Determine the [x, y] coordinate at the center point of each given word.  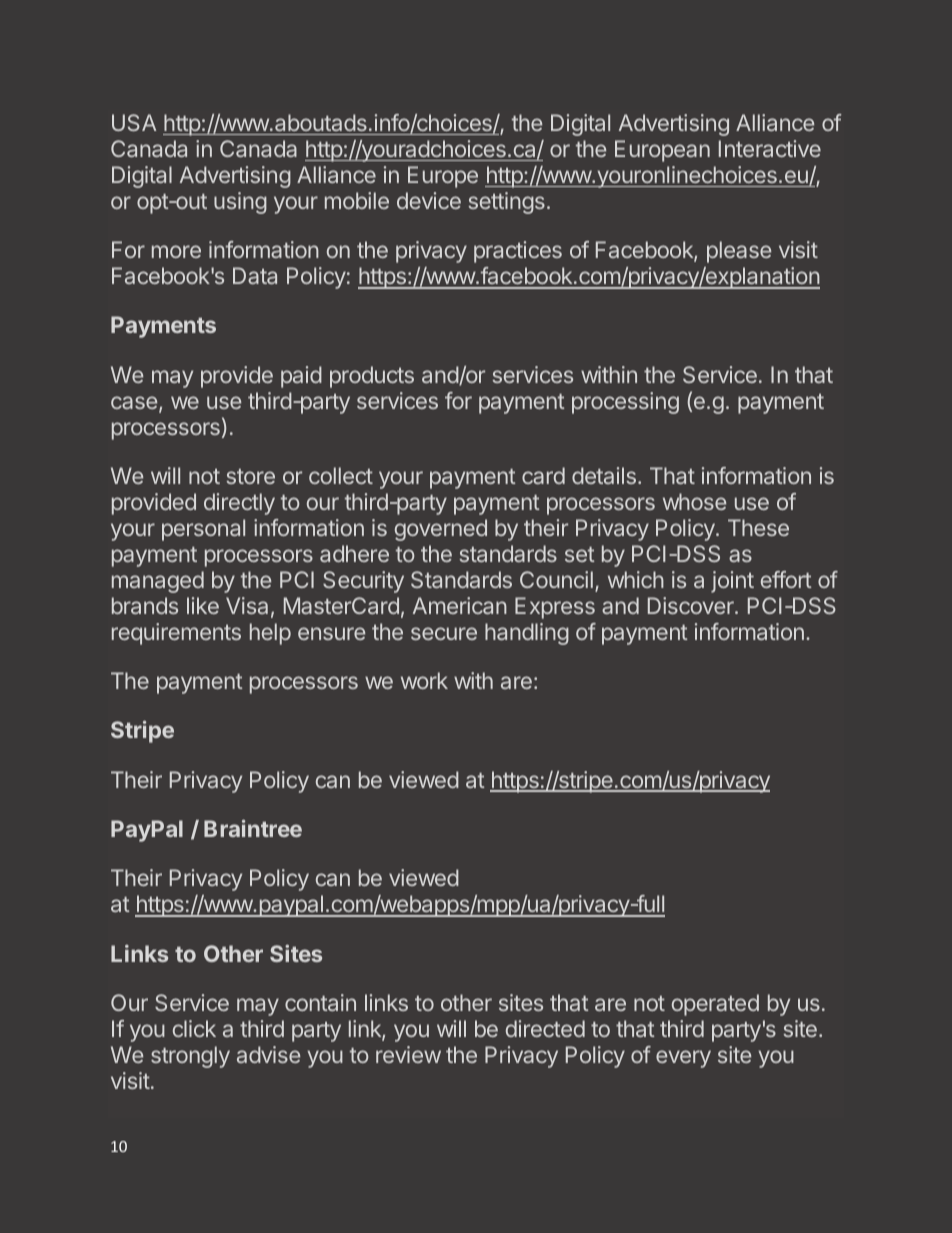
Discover [692, 605]
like [203, 605]
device [429, 200]
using [240, 203]
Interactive [770, 148]
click [194, 1028]
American [460, 605]
